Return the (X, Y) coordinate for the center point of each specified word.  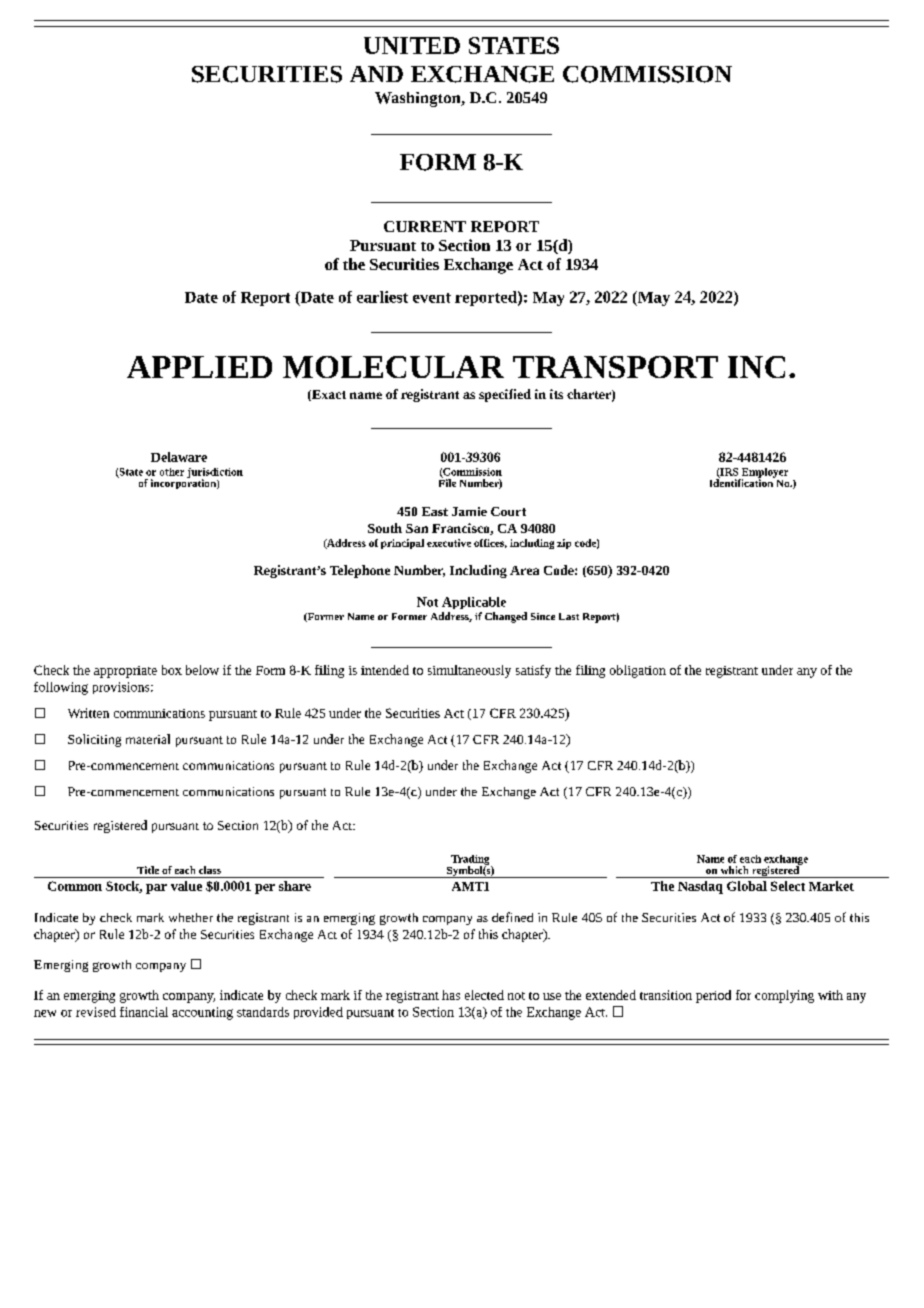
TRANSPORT (615, 367)
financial (144, 1012)
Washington (419, 99)
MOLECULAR (393, 367)
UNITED (412, 45)
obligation (638, 671)
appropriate (125, 672)
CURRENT (425, 226)
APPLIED (199, 367)
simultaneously (469, 671)
